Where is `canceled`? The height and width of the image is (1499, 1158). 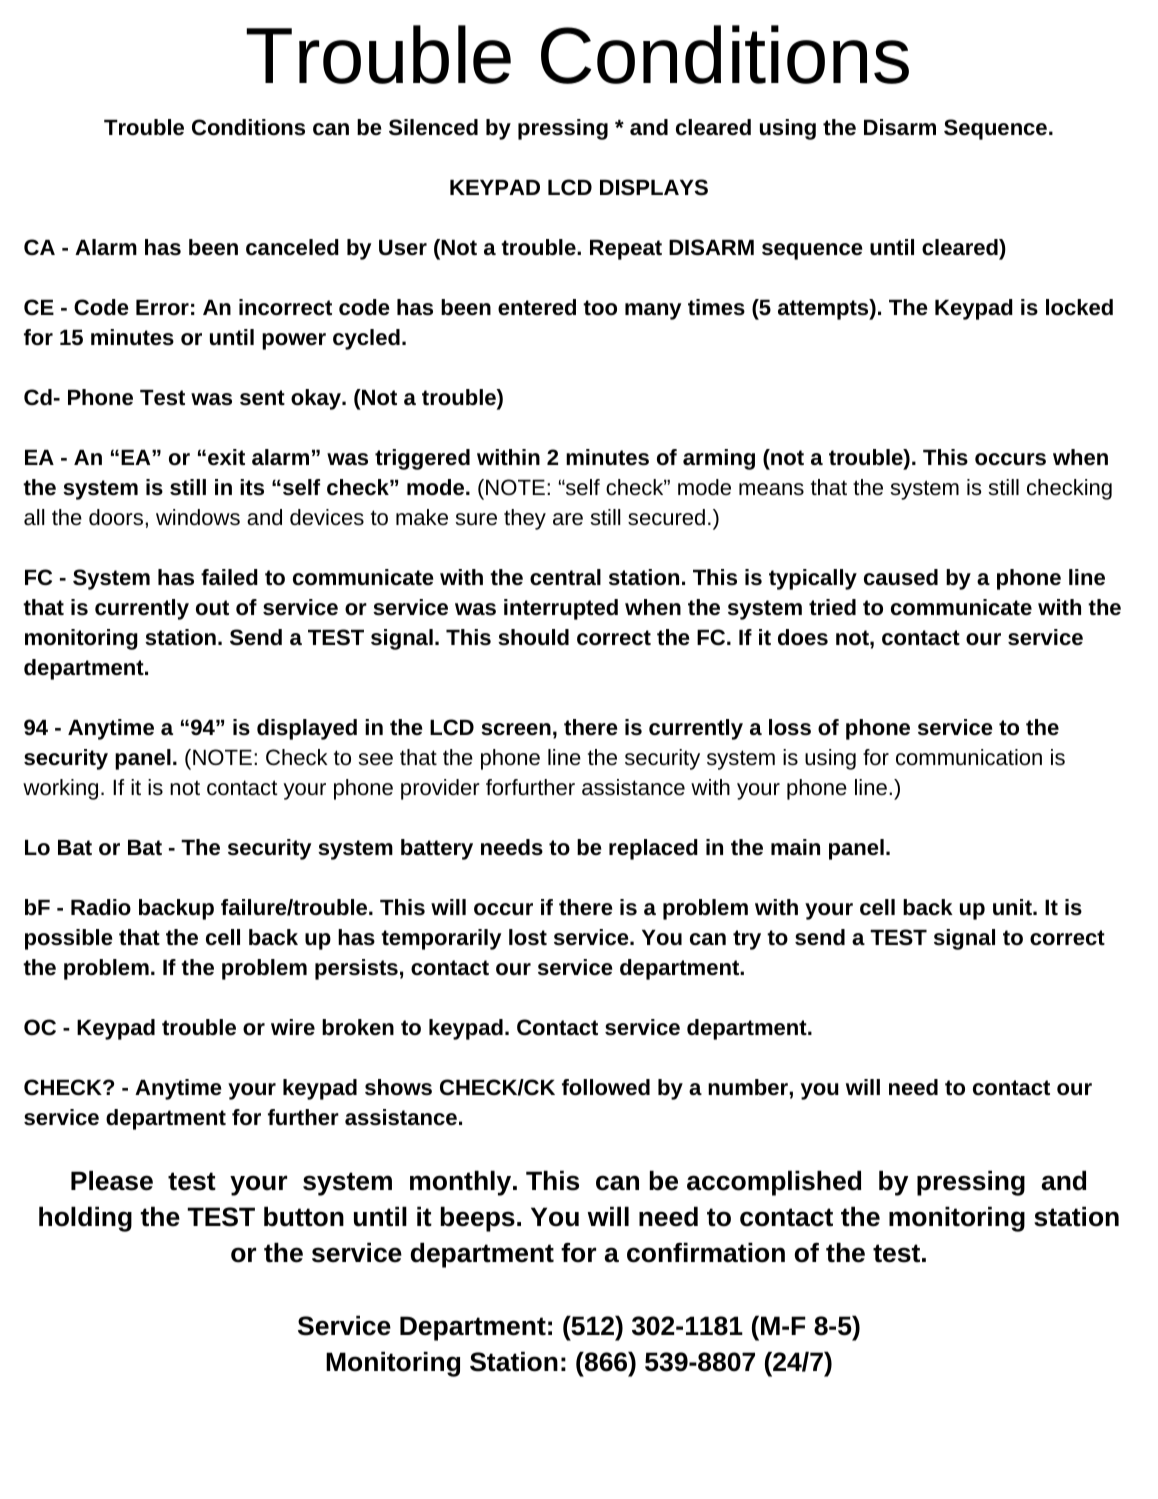
canceled is located at coordinates (292, 247).
